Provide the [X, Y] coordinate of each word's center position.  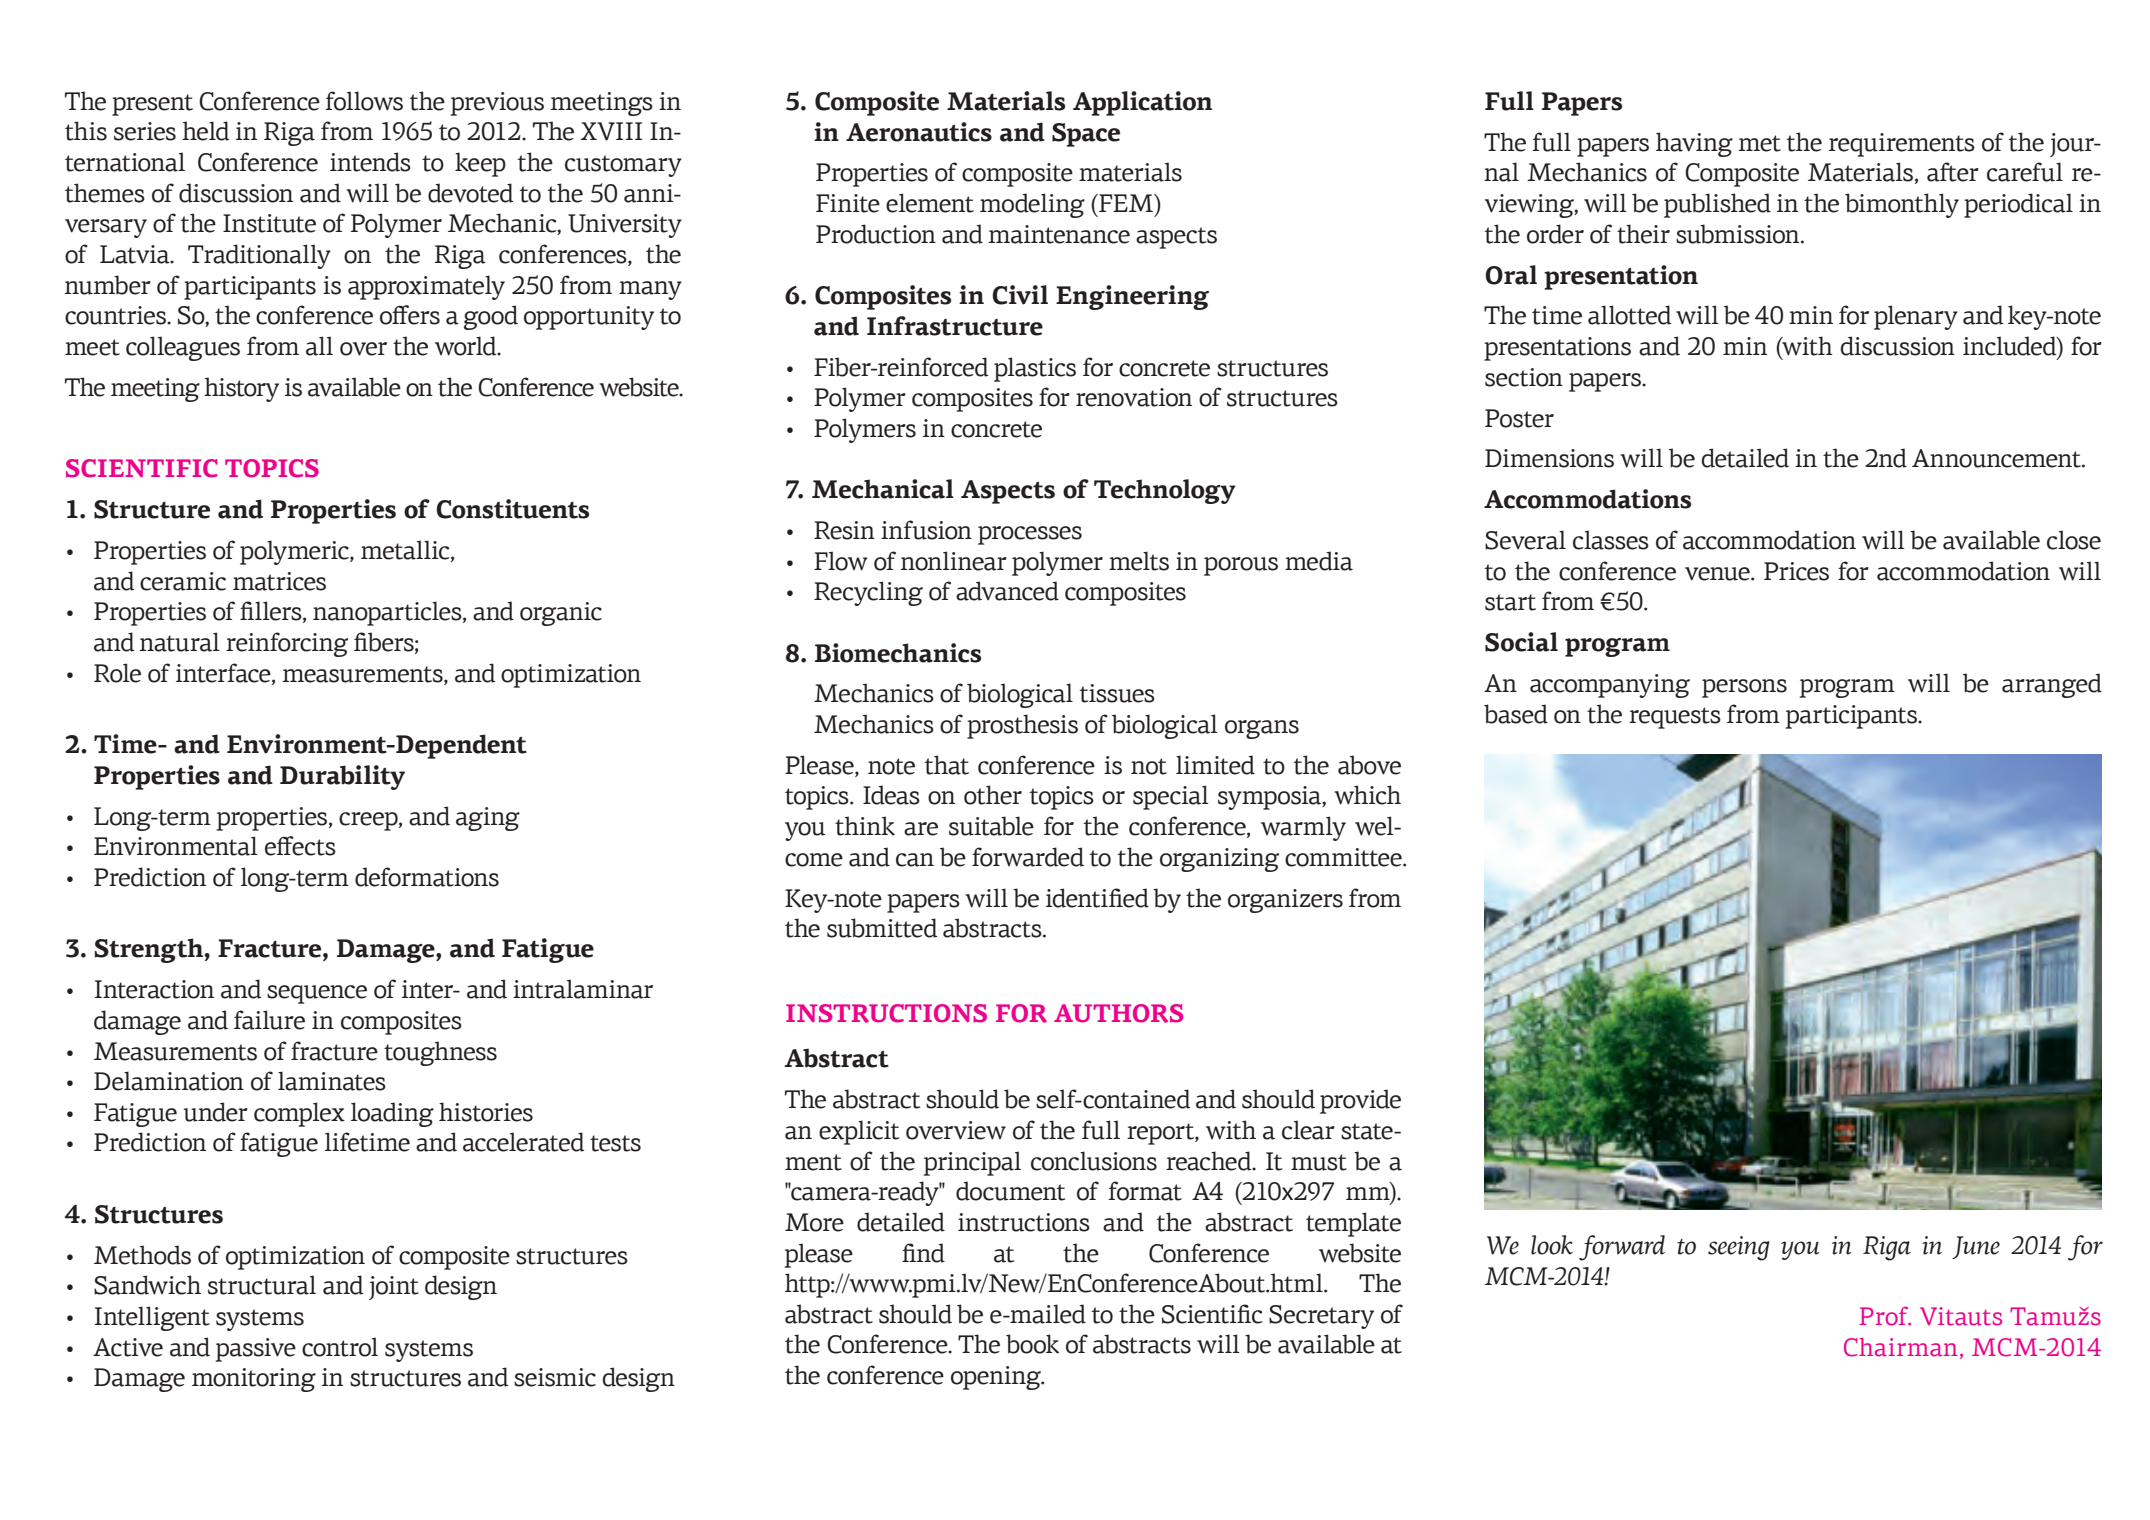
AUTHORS [1118, 1013]
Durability [342, 777]
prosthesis [1022, 726]
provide [1360, 1101]
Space [1086, 135]
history [241, 389]
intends [370, 162]
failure [269, 1020]
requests [1675, 718]
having [1694, 144]
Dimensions [1549, 458]
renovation [1134, 397]
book [1032, 1344]
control [340, 1347]
